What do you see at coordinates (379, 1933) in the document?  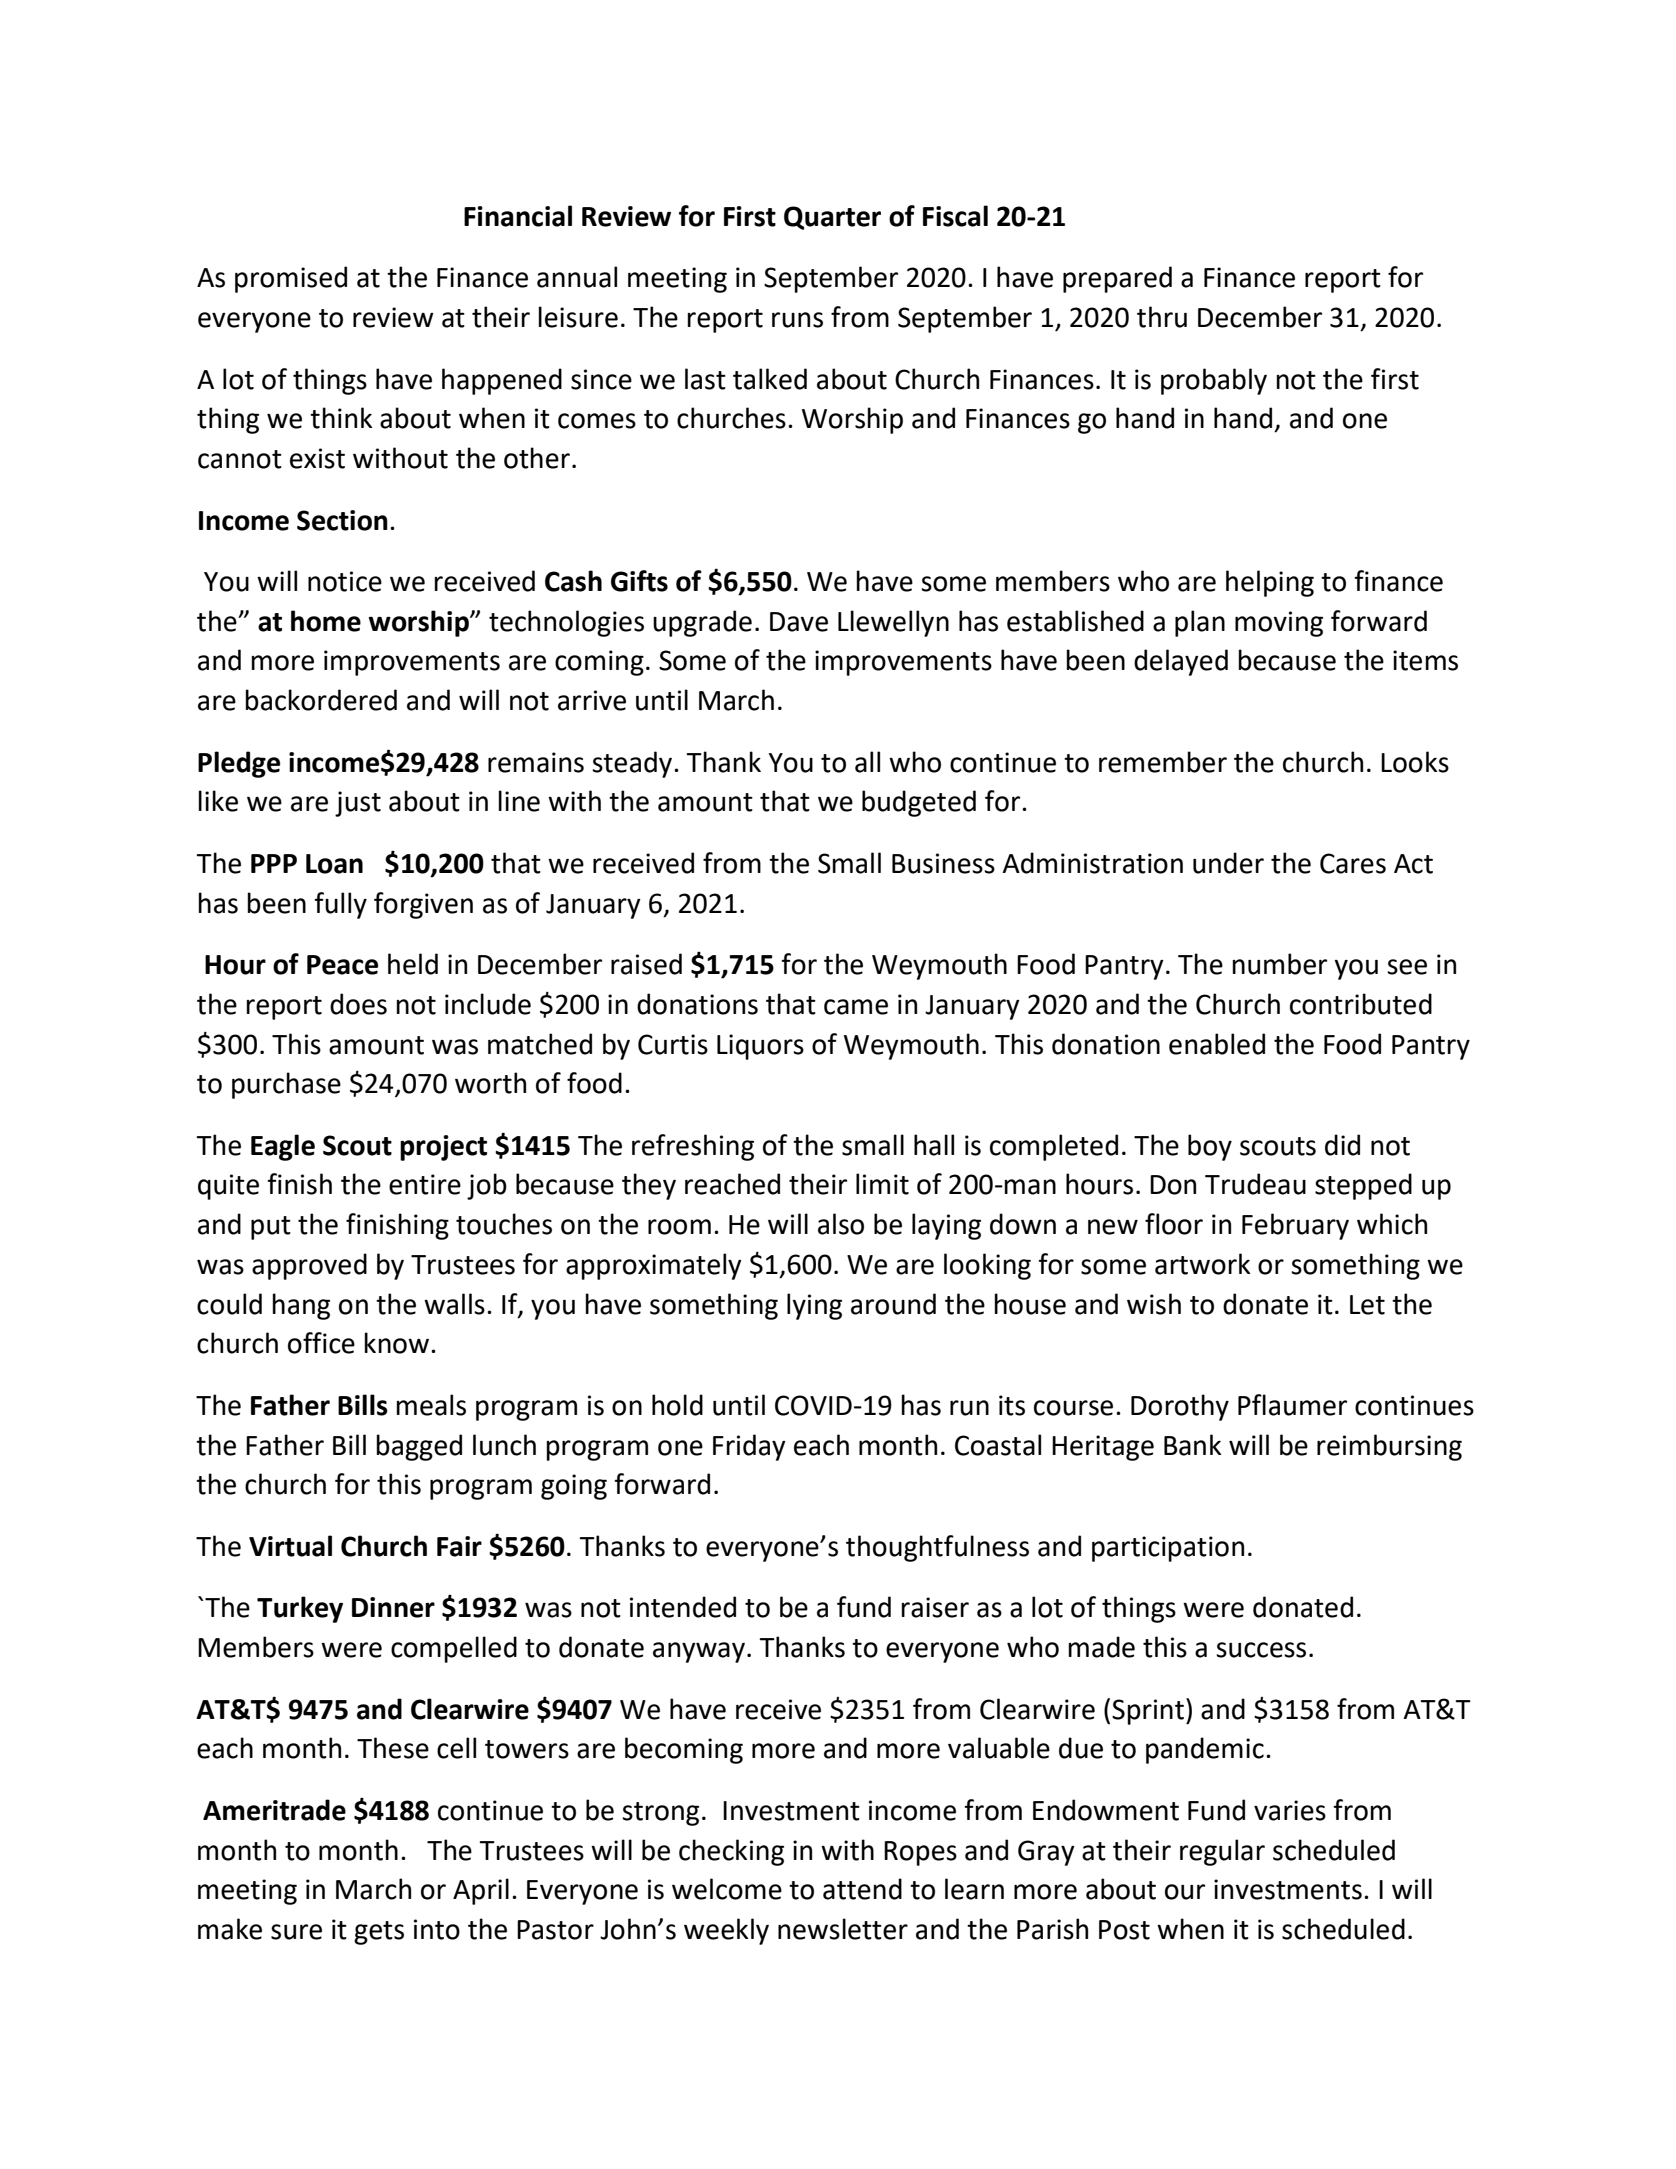 I see `gets` at bounding box center [379, 1933].
